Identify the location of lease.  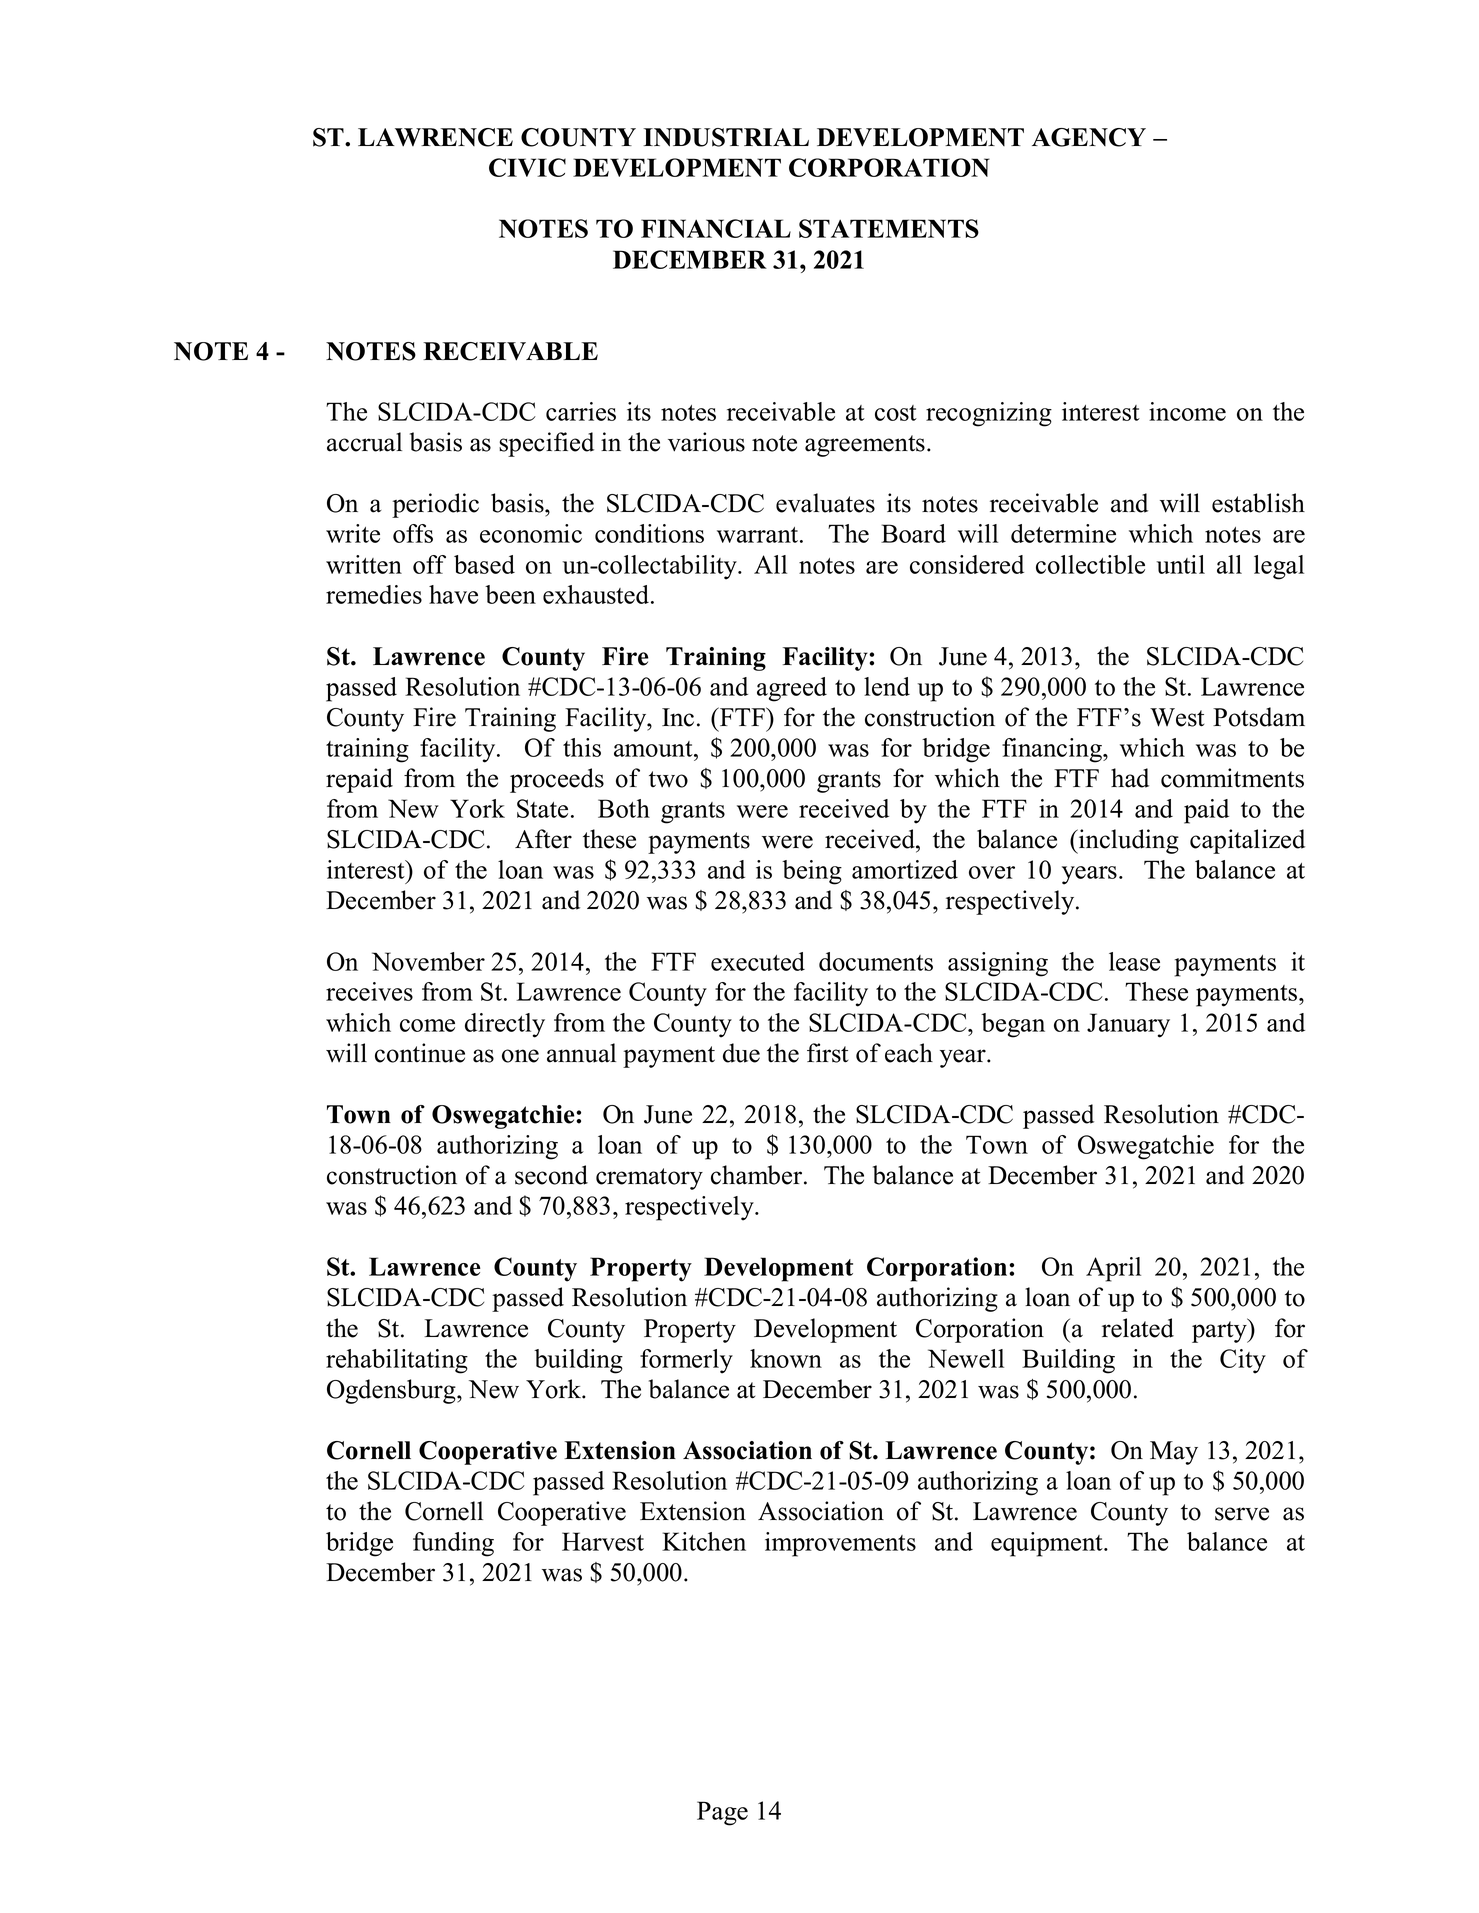
(1134, 961).
